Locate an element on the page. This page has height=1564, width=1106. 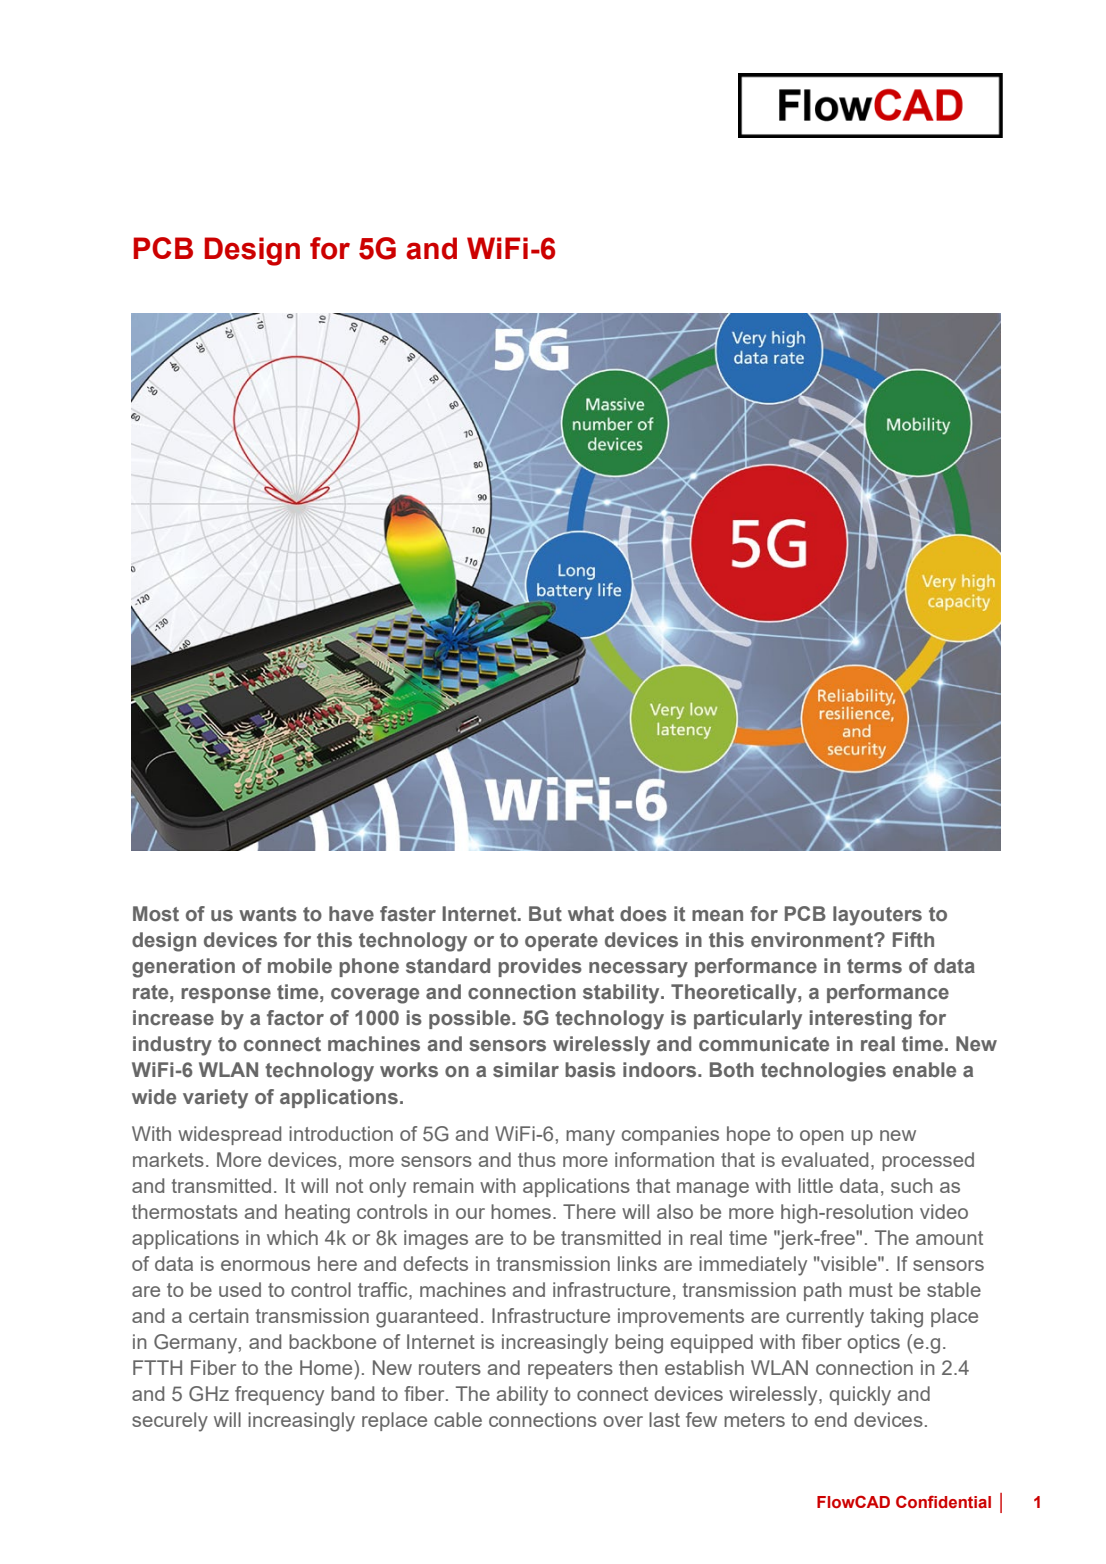
optics is located at coordinates (873, 1343).
